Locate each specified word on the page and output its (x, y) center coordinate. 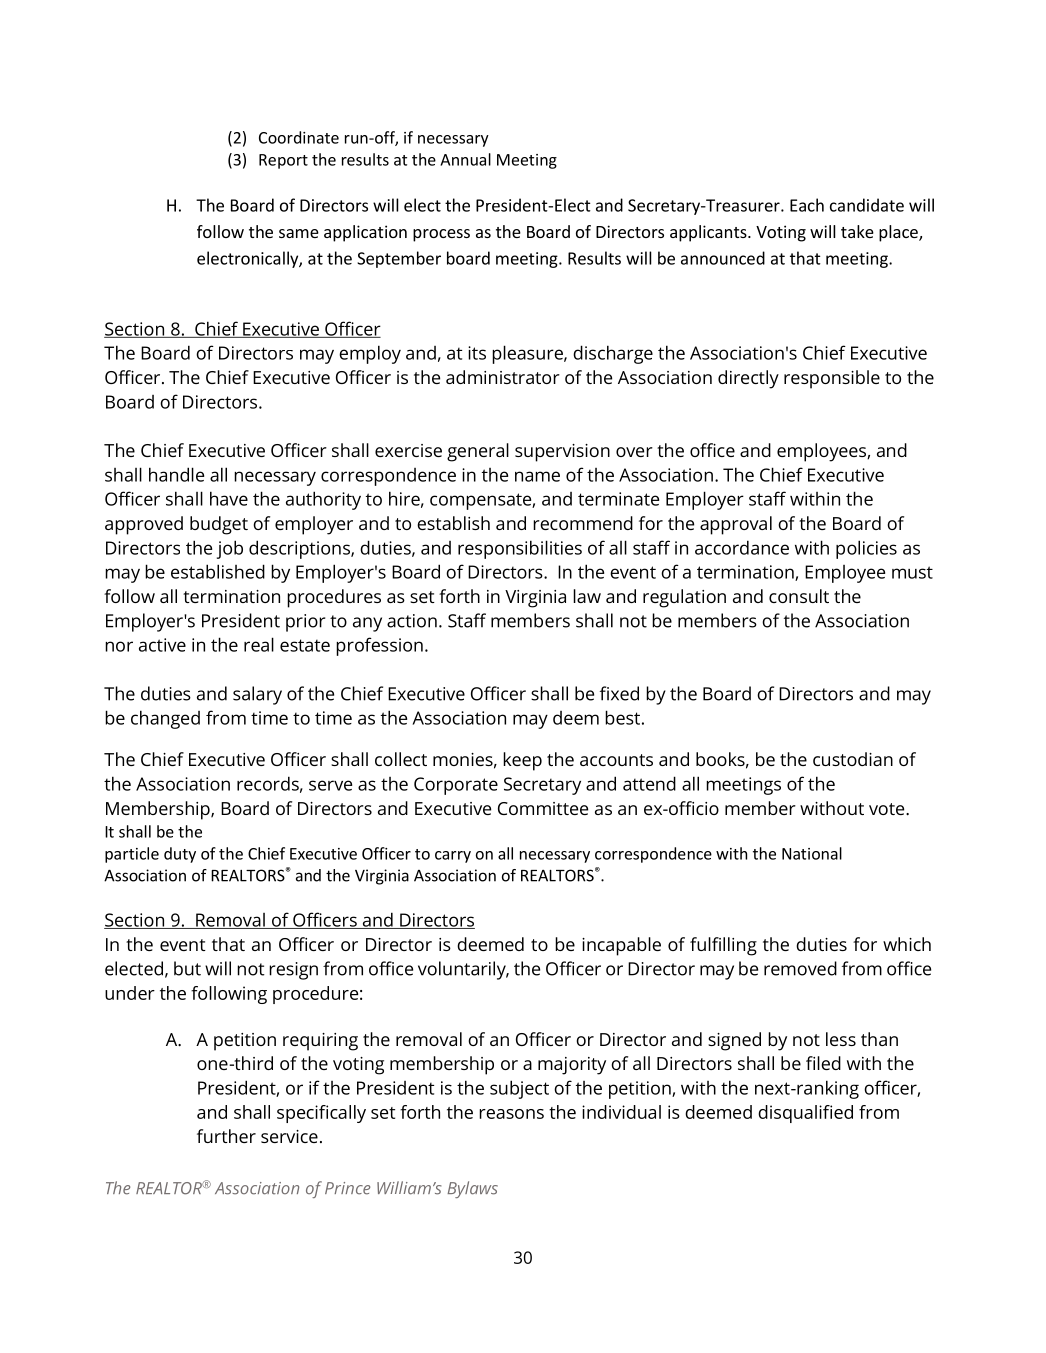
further (226, 1136)
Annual (465, 159)
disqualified (805, 1114)
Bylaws (472, 1189)
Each (807, 205)
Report (283, 161)
